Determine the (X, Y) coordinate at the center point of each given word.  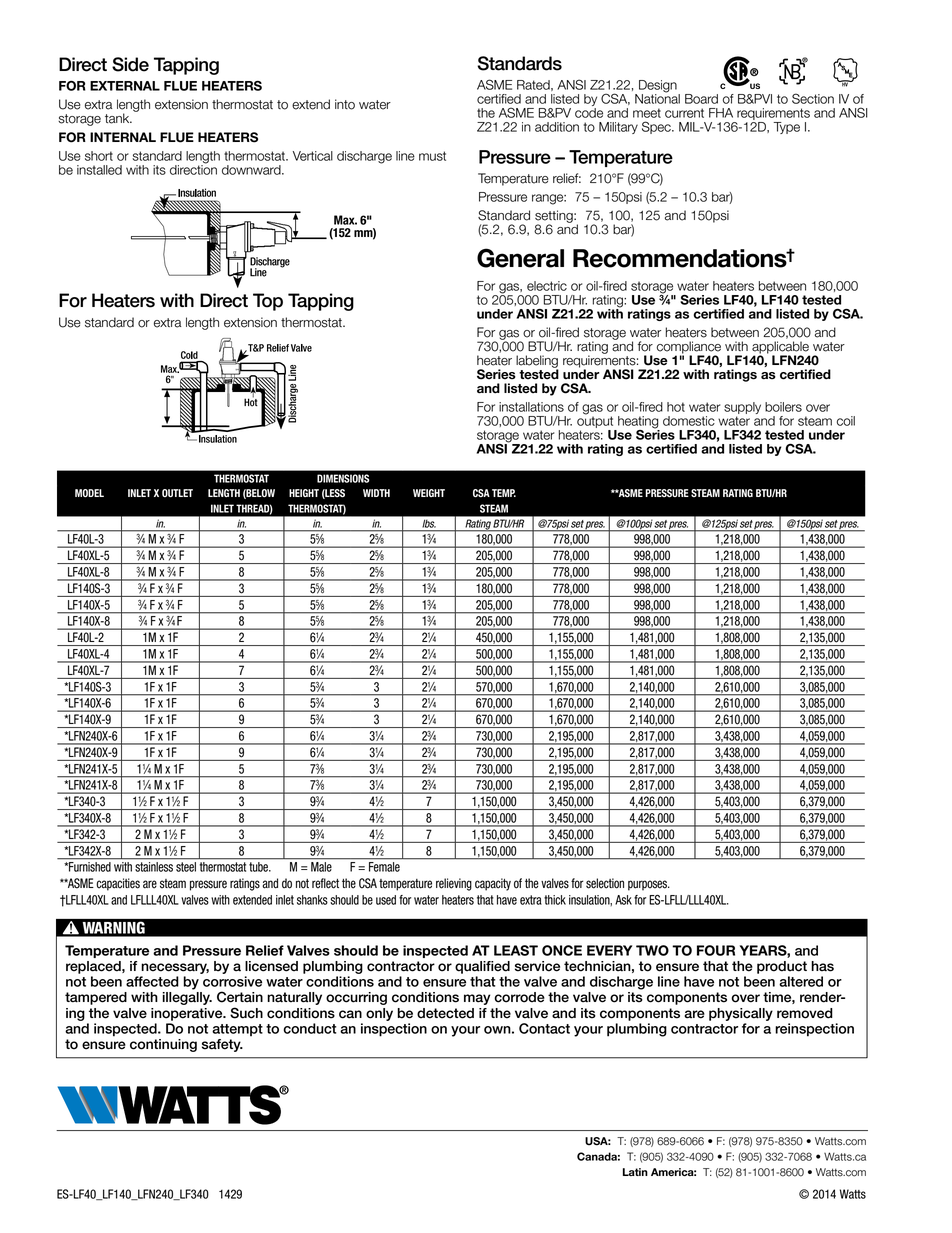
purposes (648, 885)
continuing (163, 1045)
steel (186, 867)
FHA (721, 113)
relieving (454, 884)
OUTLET (177, 493)
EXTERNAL (125, 86)
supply (742, 409)
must (432, 156)
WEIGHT (429, 493)
